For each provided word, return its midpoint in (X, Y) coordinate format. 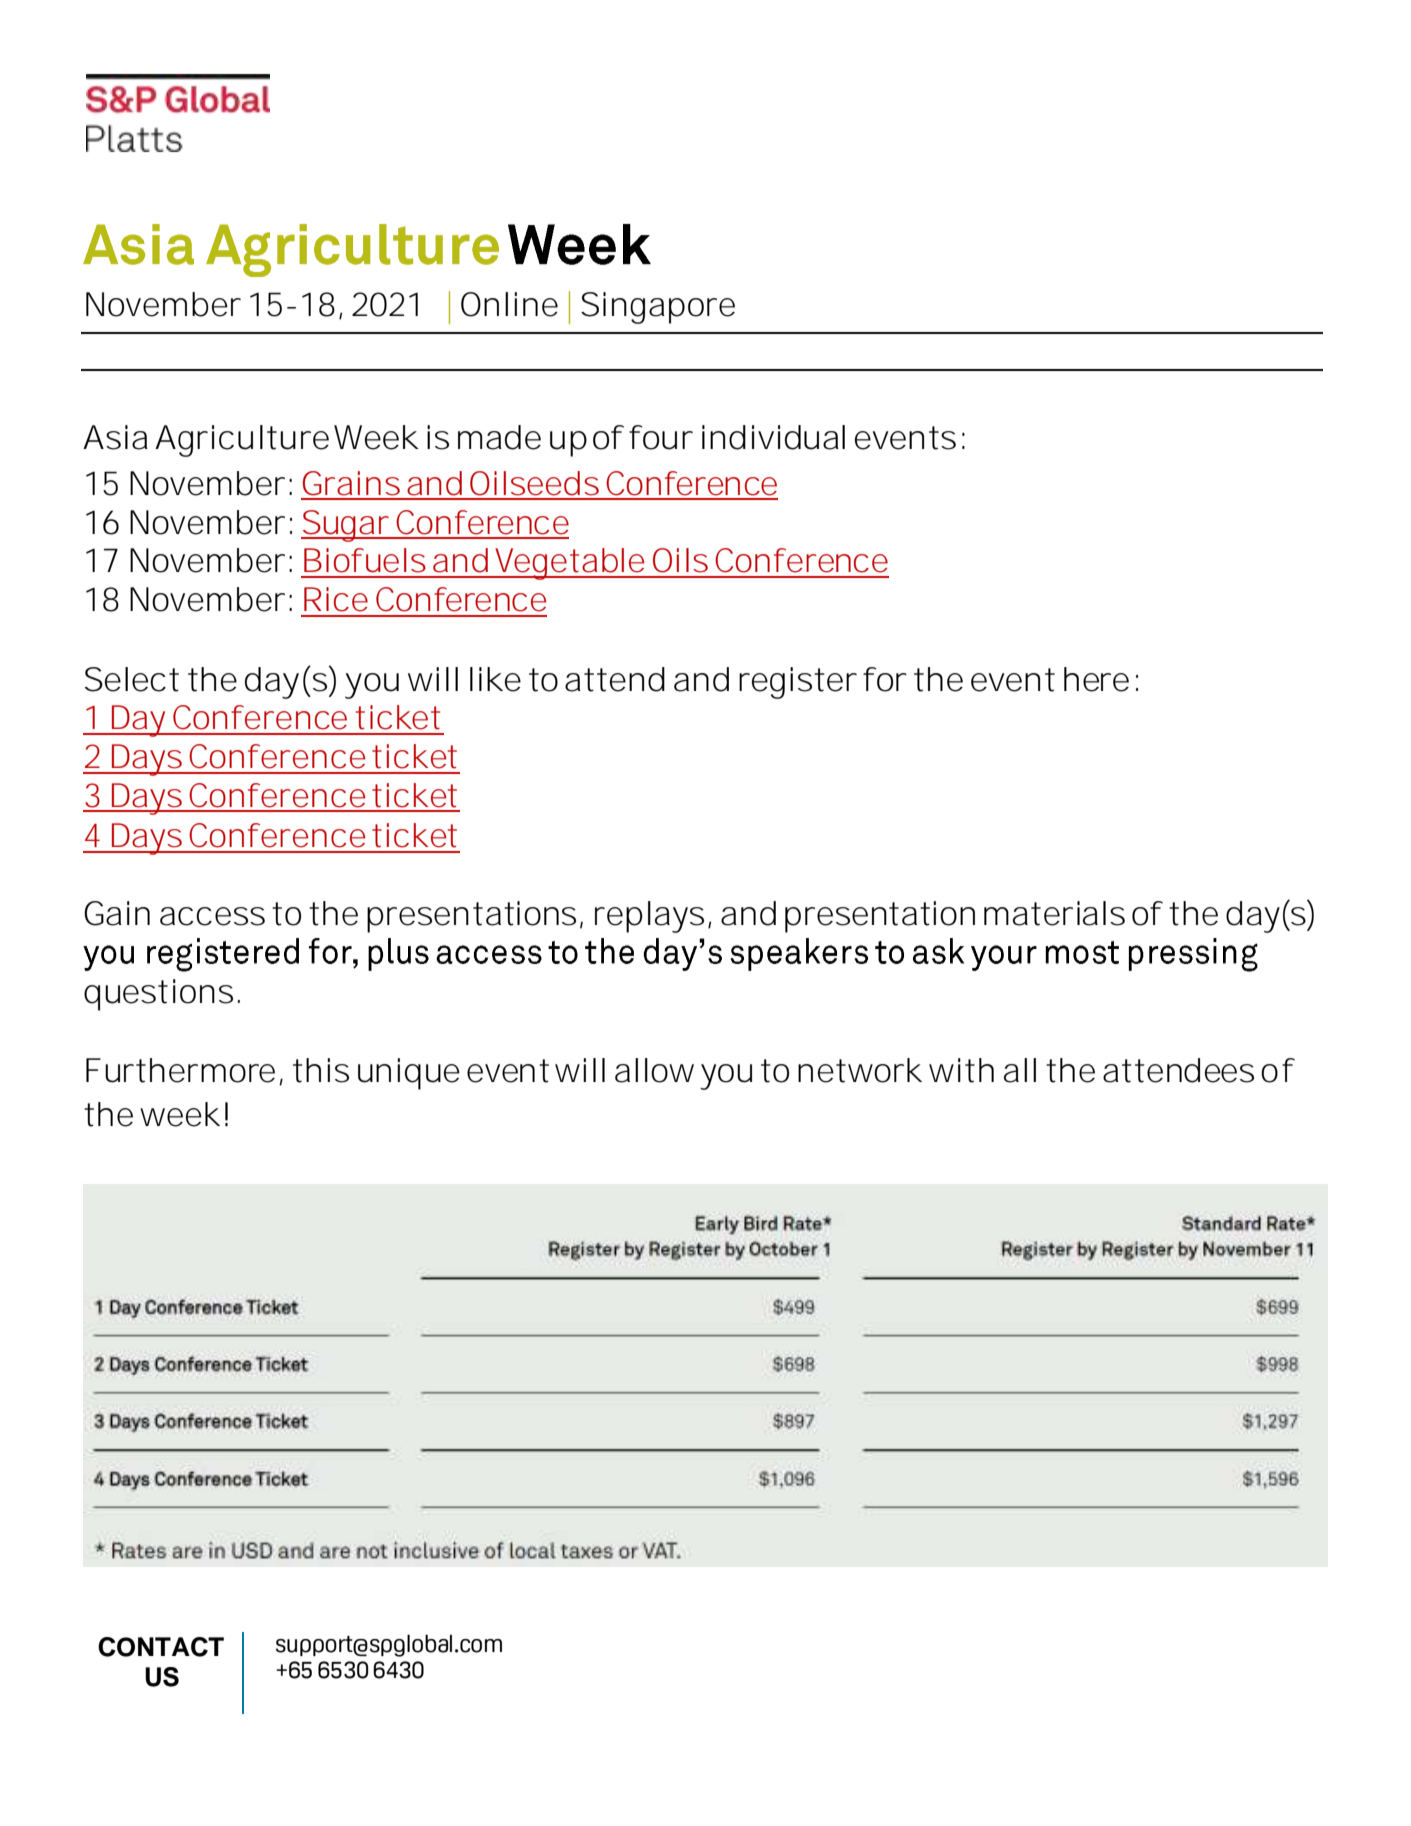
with (961, 1070)
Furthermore (180, 1070)
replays (649, 917)
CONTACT (161, 1647)
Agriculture (242, 441)
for (885, 679)
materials (1054, 913)
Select (132, 679)
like (495, 679)
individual (773, 437)
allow (654, 1070)
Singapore (658, 308)
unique (409, 1074)
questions (158, 995)
